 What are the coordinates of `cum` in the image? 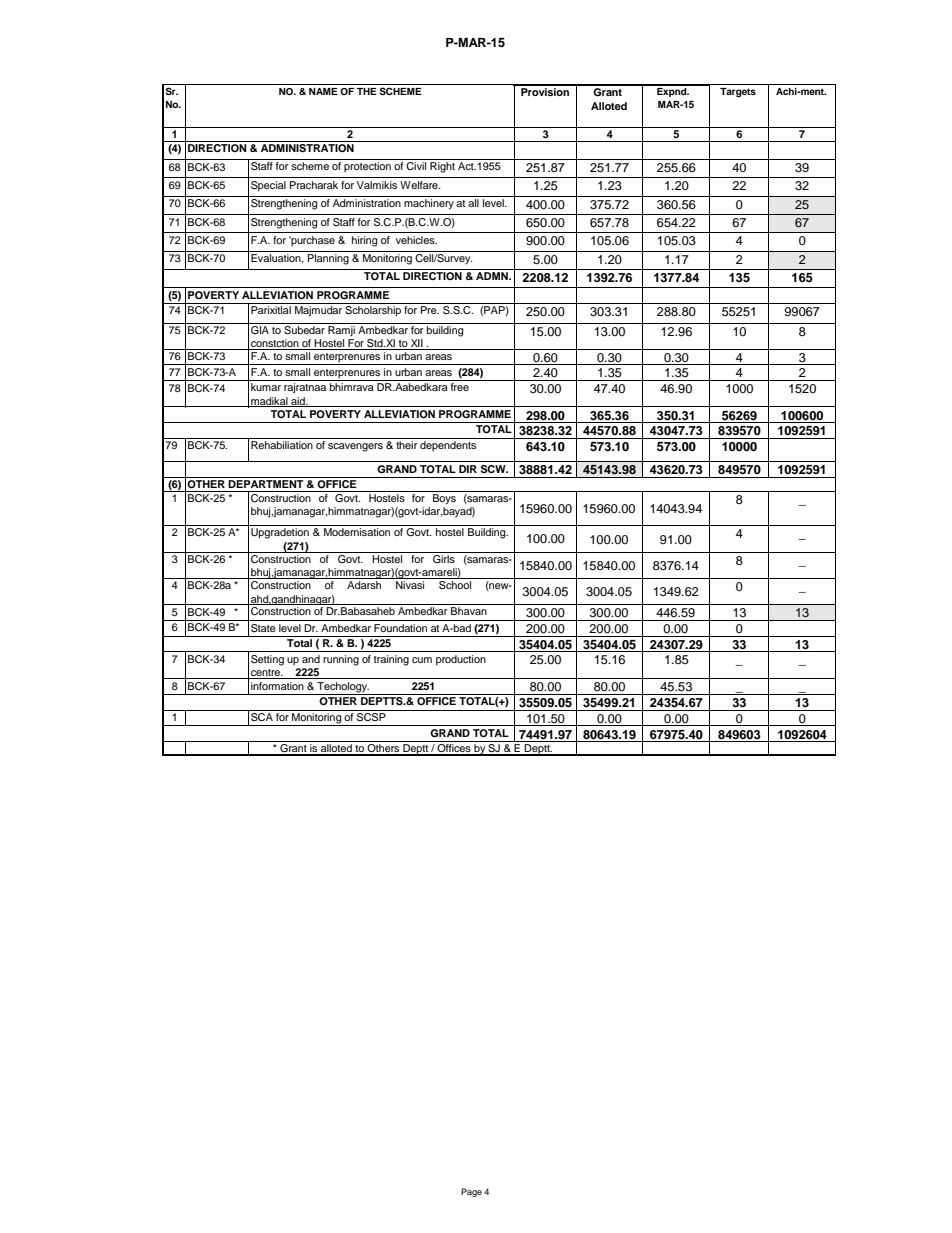 It's located at (422, 660).
